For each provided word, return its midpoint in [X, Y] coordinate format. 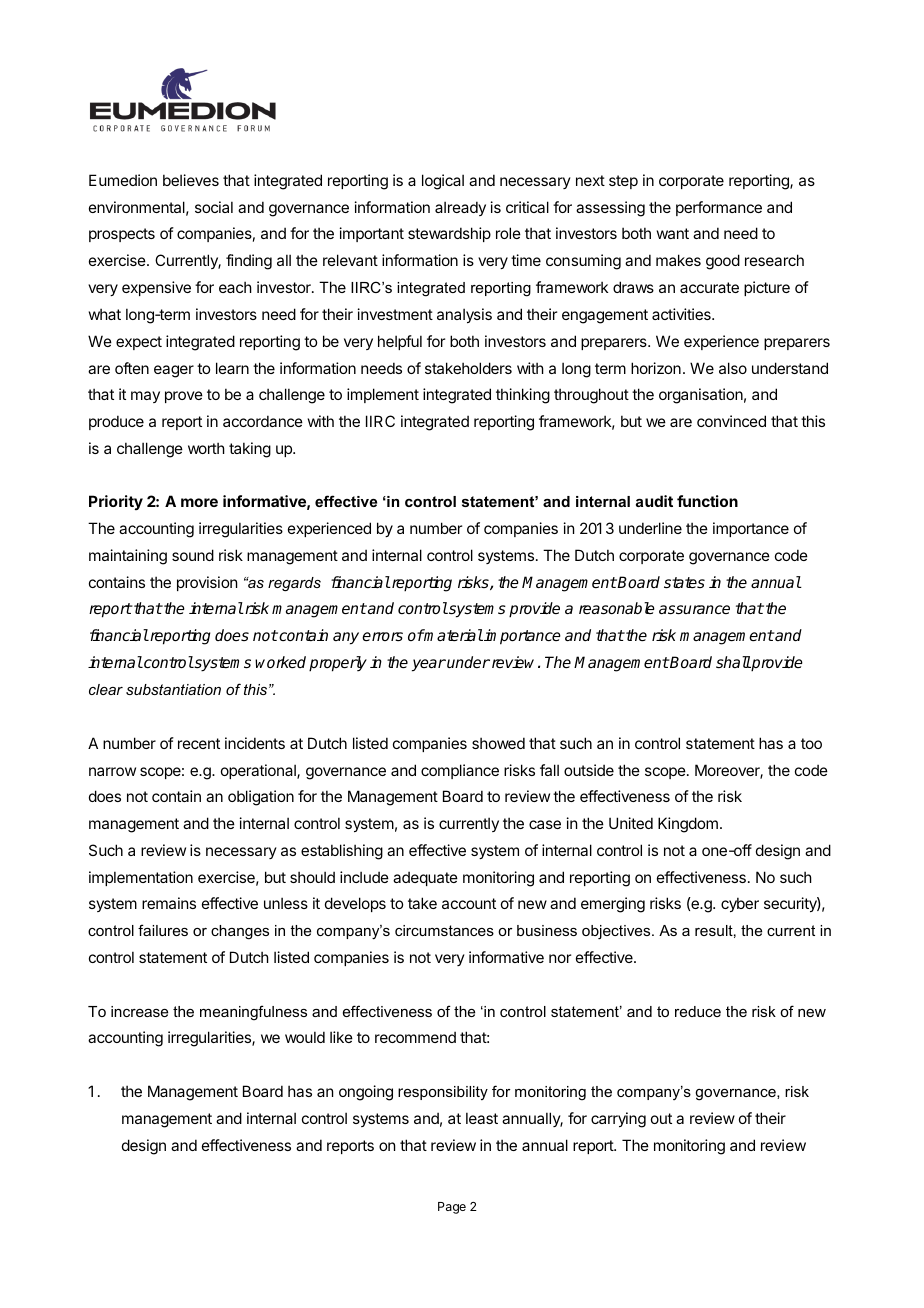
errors [382, 636]
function [707, 501]
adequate [425, 878]
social [214, 207]
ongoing [366, 1093]
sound [193, 555]
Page [452, 1208]
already [460, 208]
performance [719, 208]
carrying [618, 1120]
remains [169, 903]
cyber [740, 904]
